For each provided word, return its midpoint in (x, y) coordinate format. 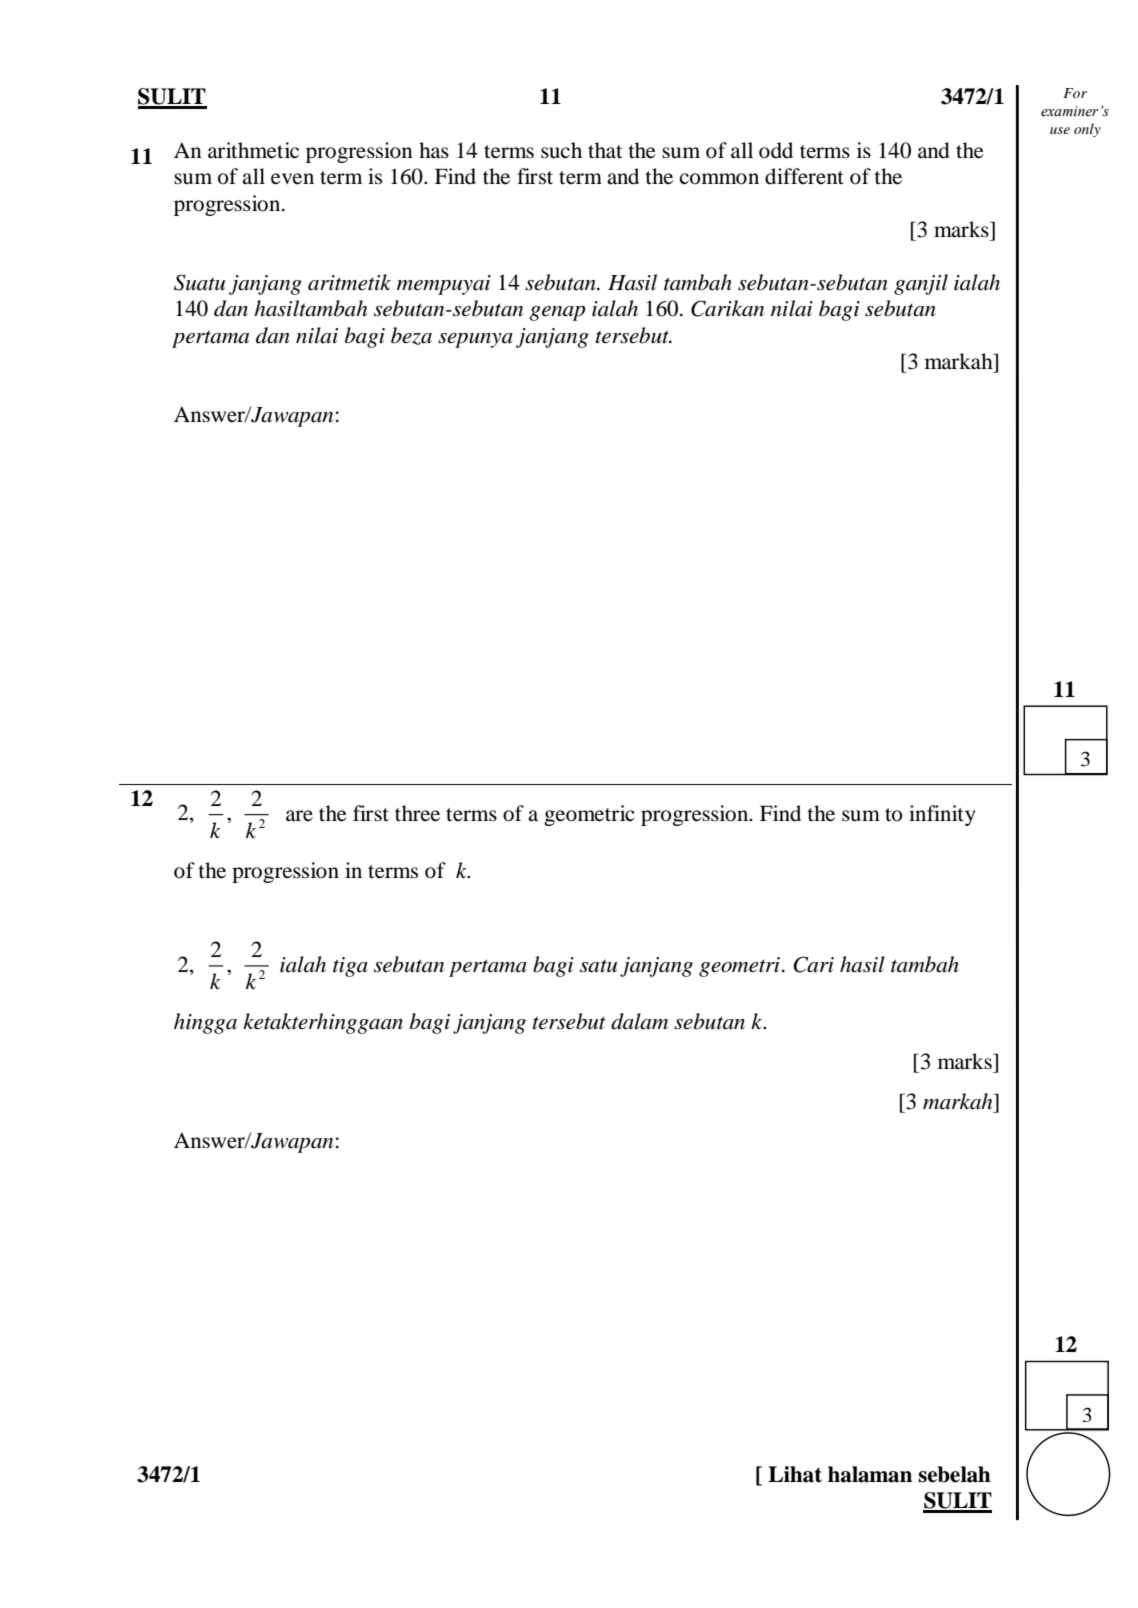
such (561, 150)
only (1087, 130)
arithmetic (253, 150)
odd (776, 150)
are (299, 816)
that (605, 150)
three (417, 813)
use (1060, 130)
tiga (350, 967)
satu (598, 966)
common (719, 179)
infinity (942, 815)
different (804, 176)
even (292, 179)
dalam (639, 1021)
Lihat (795, 1474)
